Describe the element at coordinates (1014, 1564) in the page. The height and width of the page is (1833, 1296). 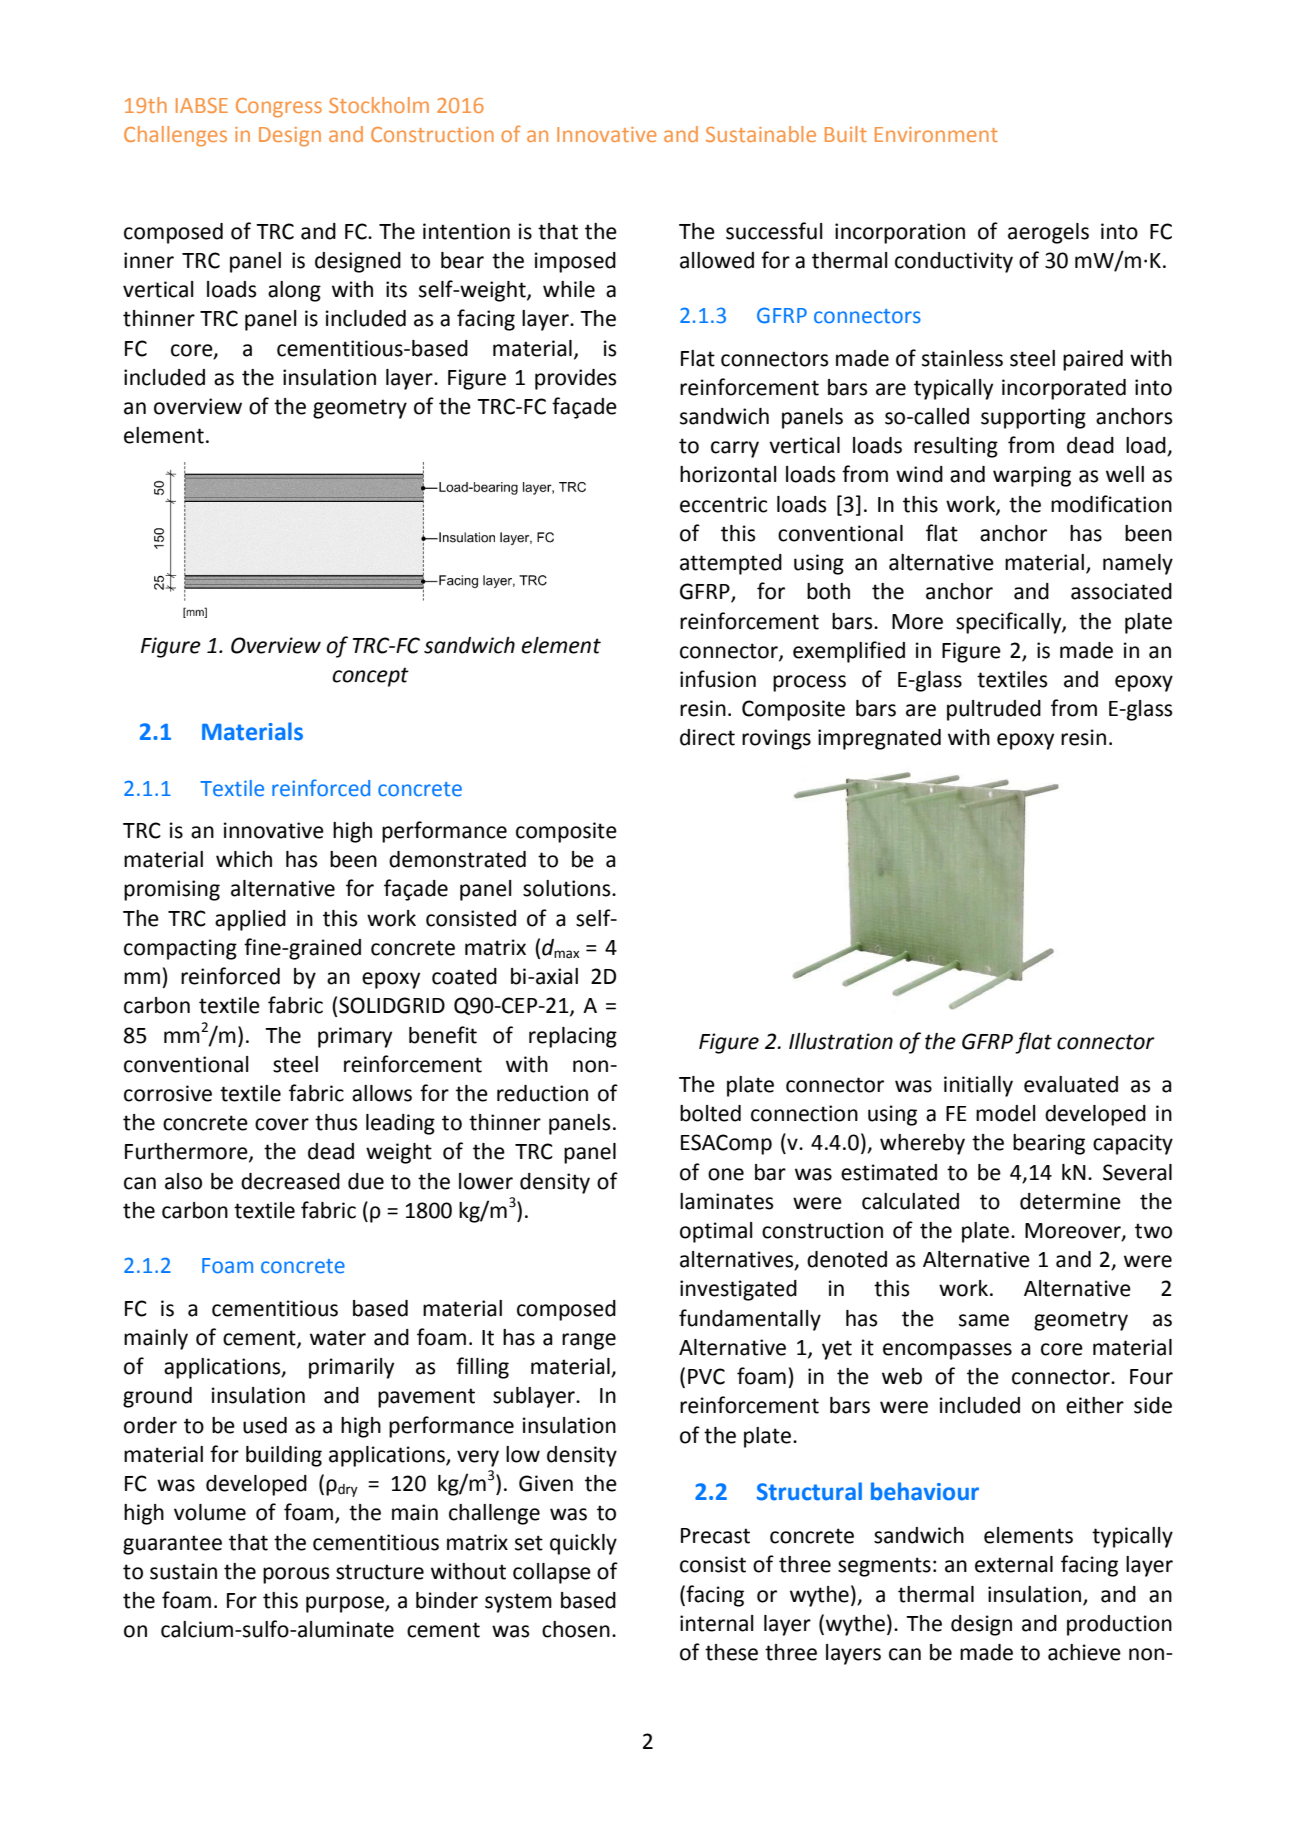
I see `external` at that location.
